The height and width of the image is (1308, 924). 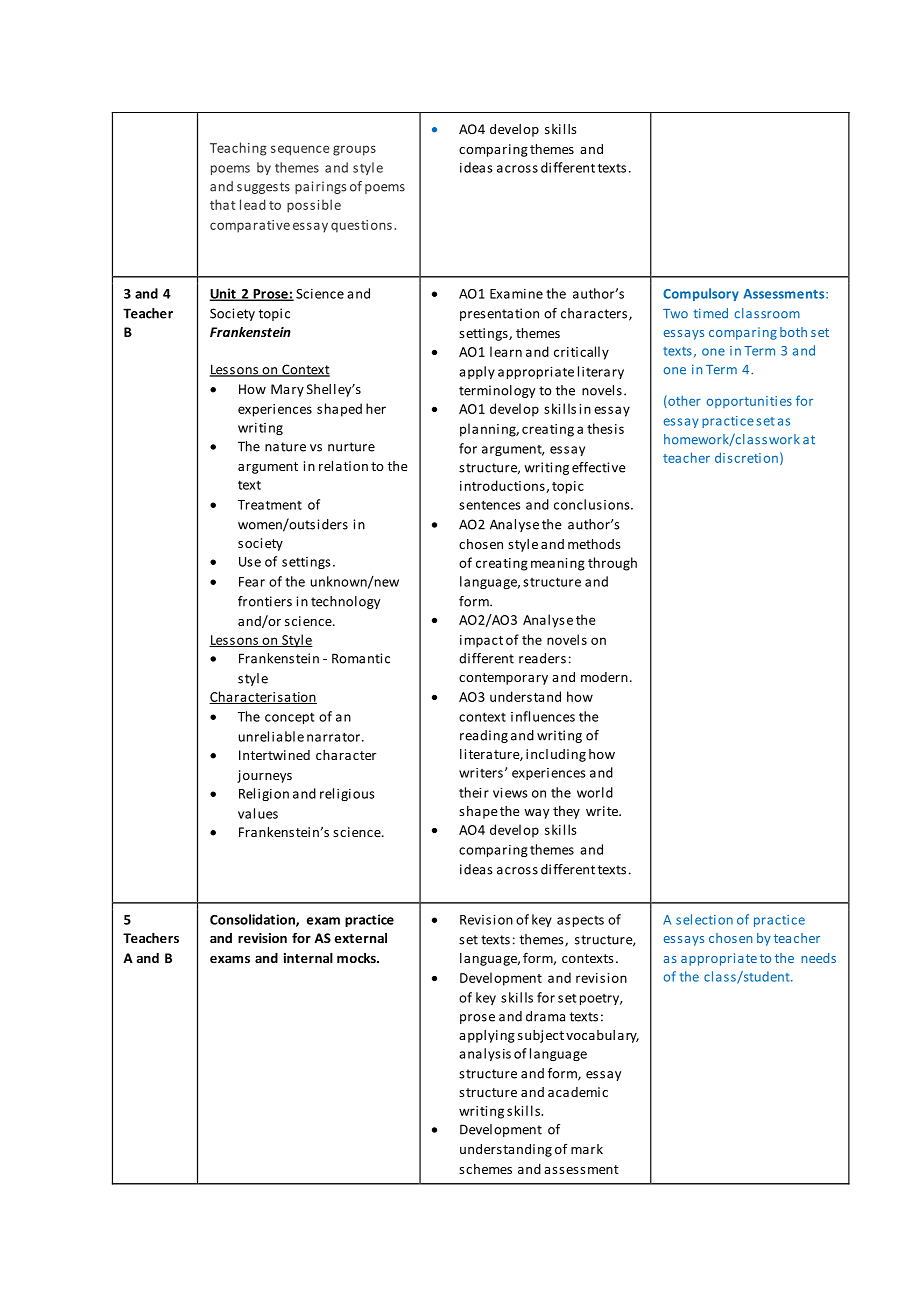 I want to click on Compulsory, so click(x=701, y=294).
